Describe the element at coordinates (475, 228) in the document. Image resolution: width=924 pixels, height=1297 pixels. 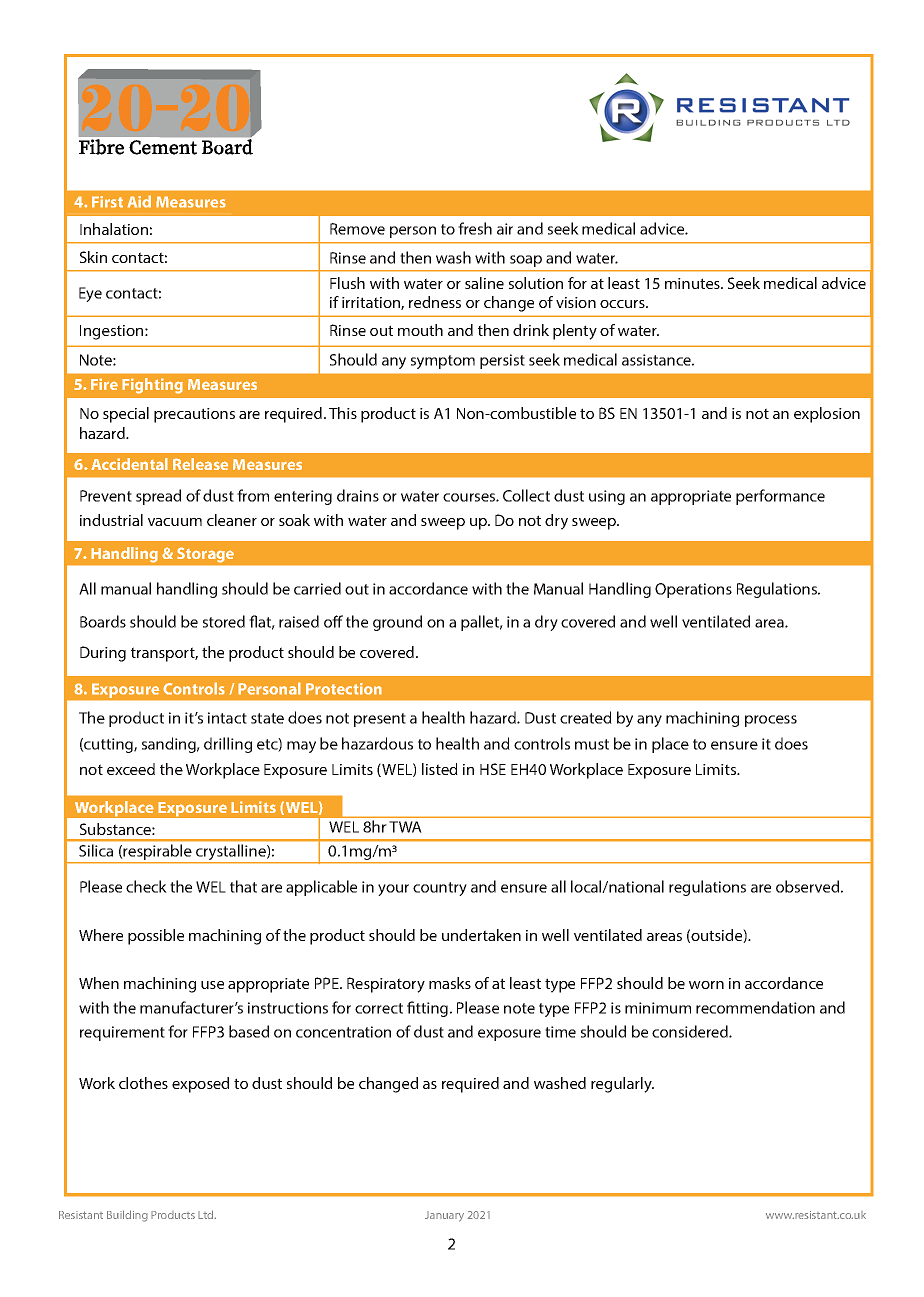
I see `fresh` at that location.
